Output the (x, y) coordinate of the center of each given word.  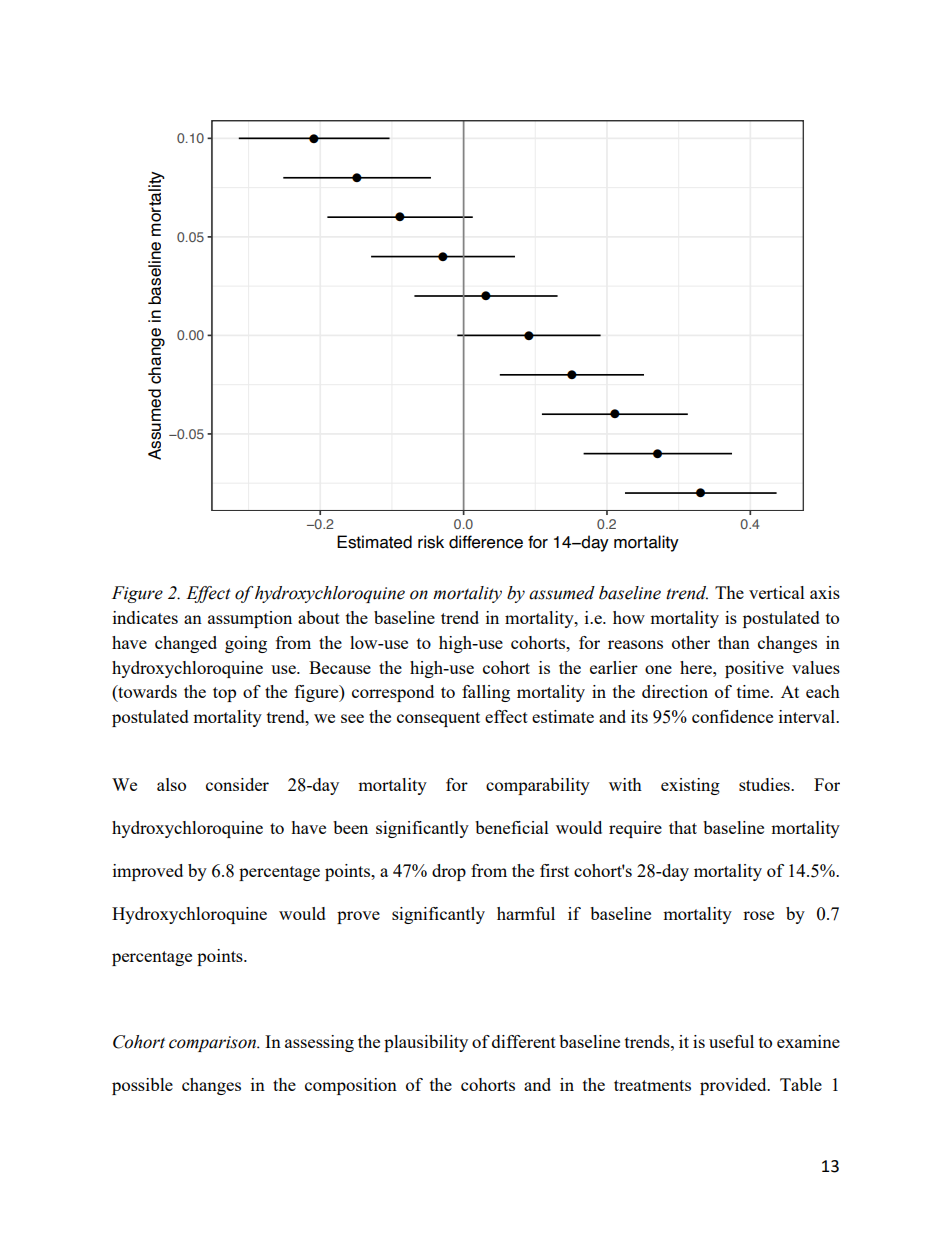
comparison (214, 1044)
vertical (777, 592)
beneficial (512, 827)
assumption (250, 619)
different (524, 1041)
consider (237, 784)
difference (486, 542)
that (683, 827)
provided (734, 1086)
